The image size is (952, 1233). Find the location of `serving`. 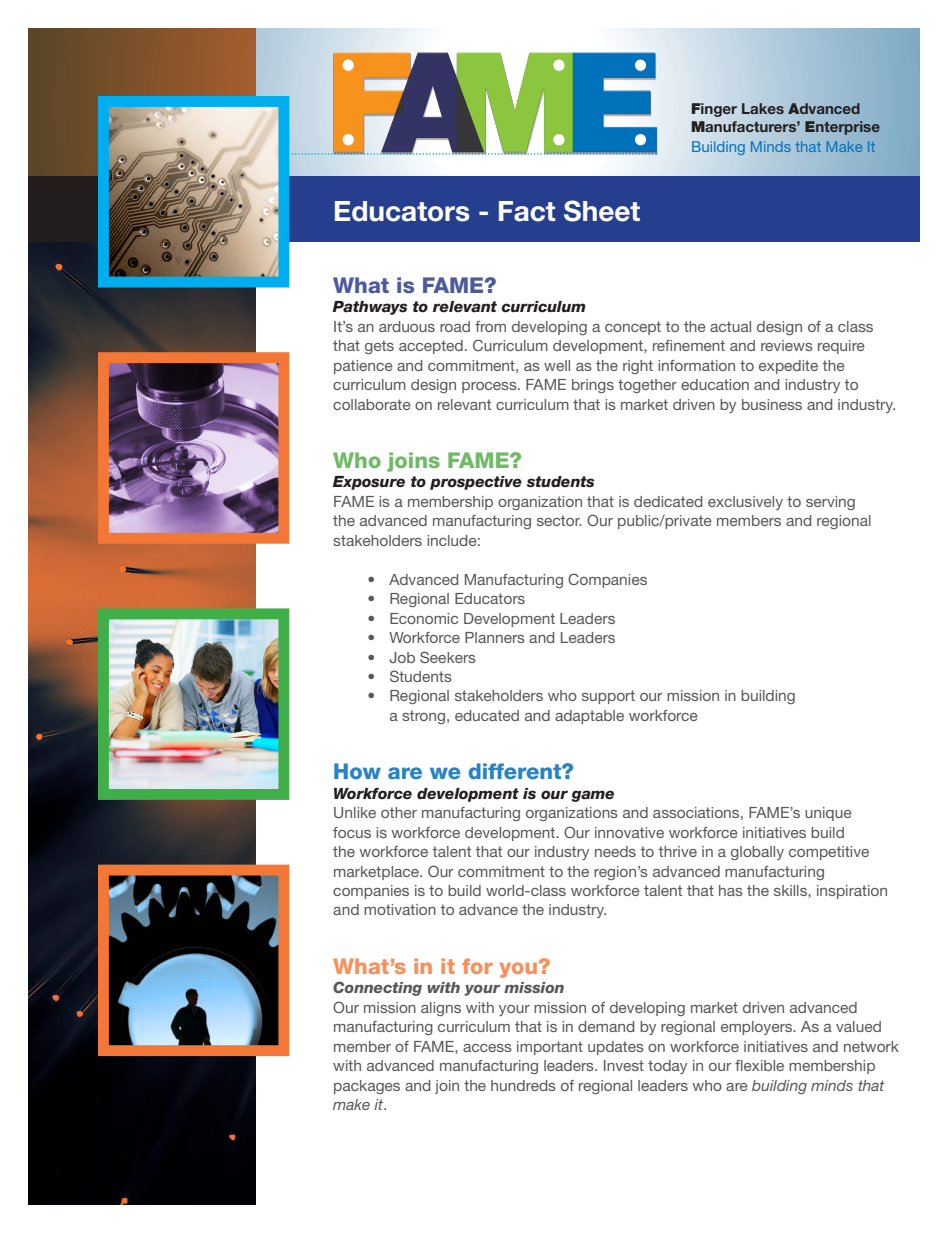

serving is located at coordinates (830, 503).
